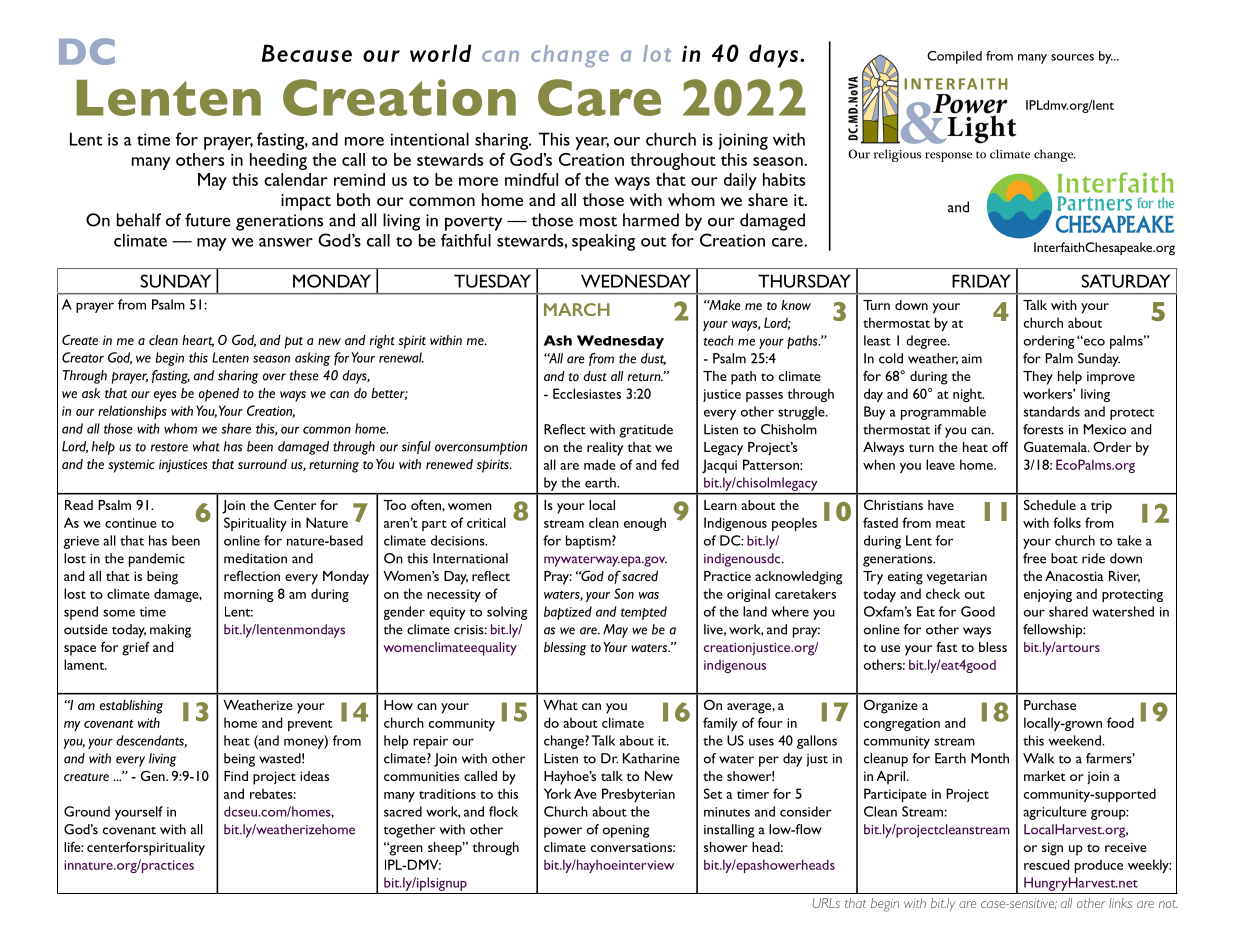 The image size is (1233, 952). Describe the element at coordinates (1048, 595) in the document. I see `enjoying` at that location.
